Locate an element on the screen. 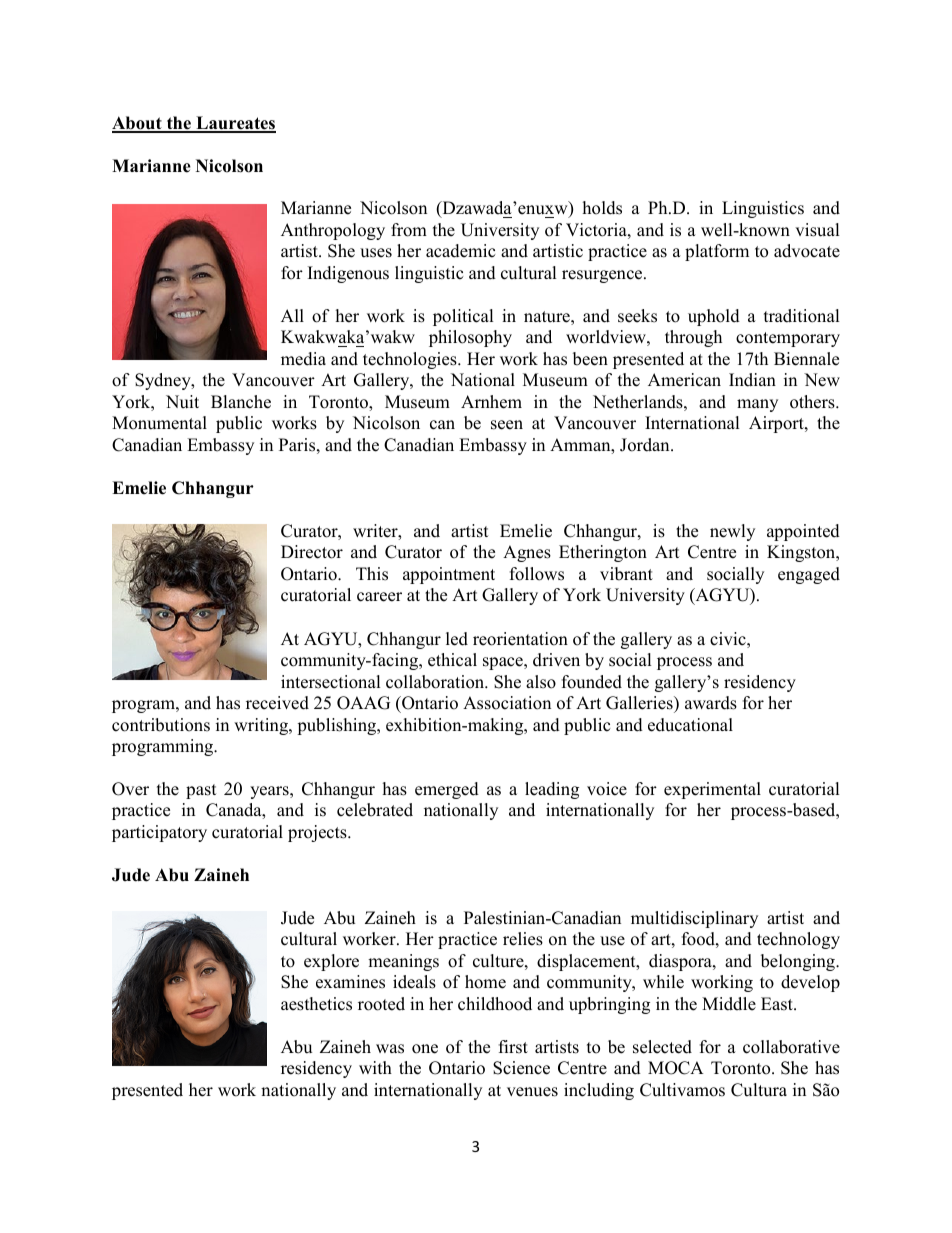 This screenshot has width=952, height=1233. Monumental is located at coordinates (159, 423).
